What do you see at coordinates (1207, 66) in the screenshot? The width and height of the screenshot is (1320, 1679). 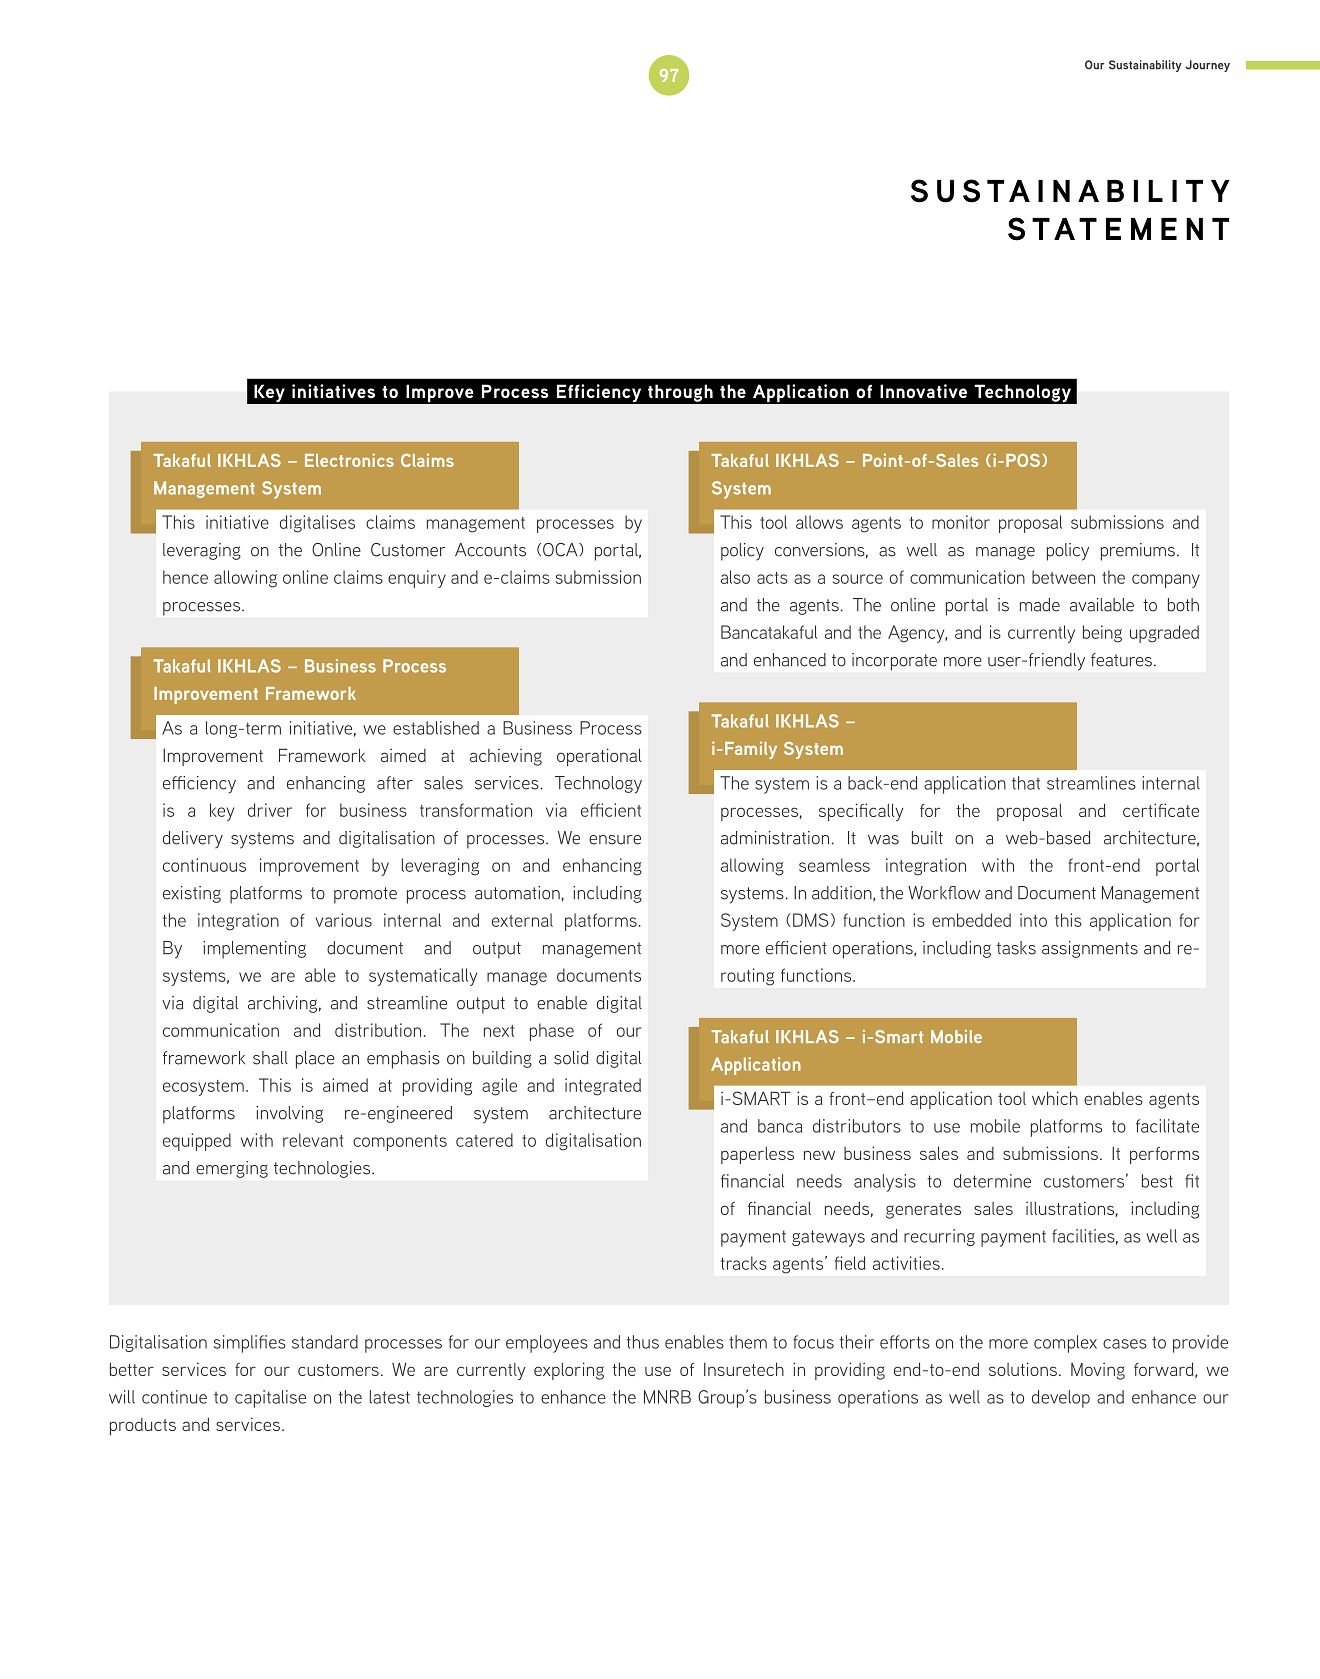 I see `Journey` at bounding box center [1207, 66].
